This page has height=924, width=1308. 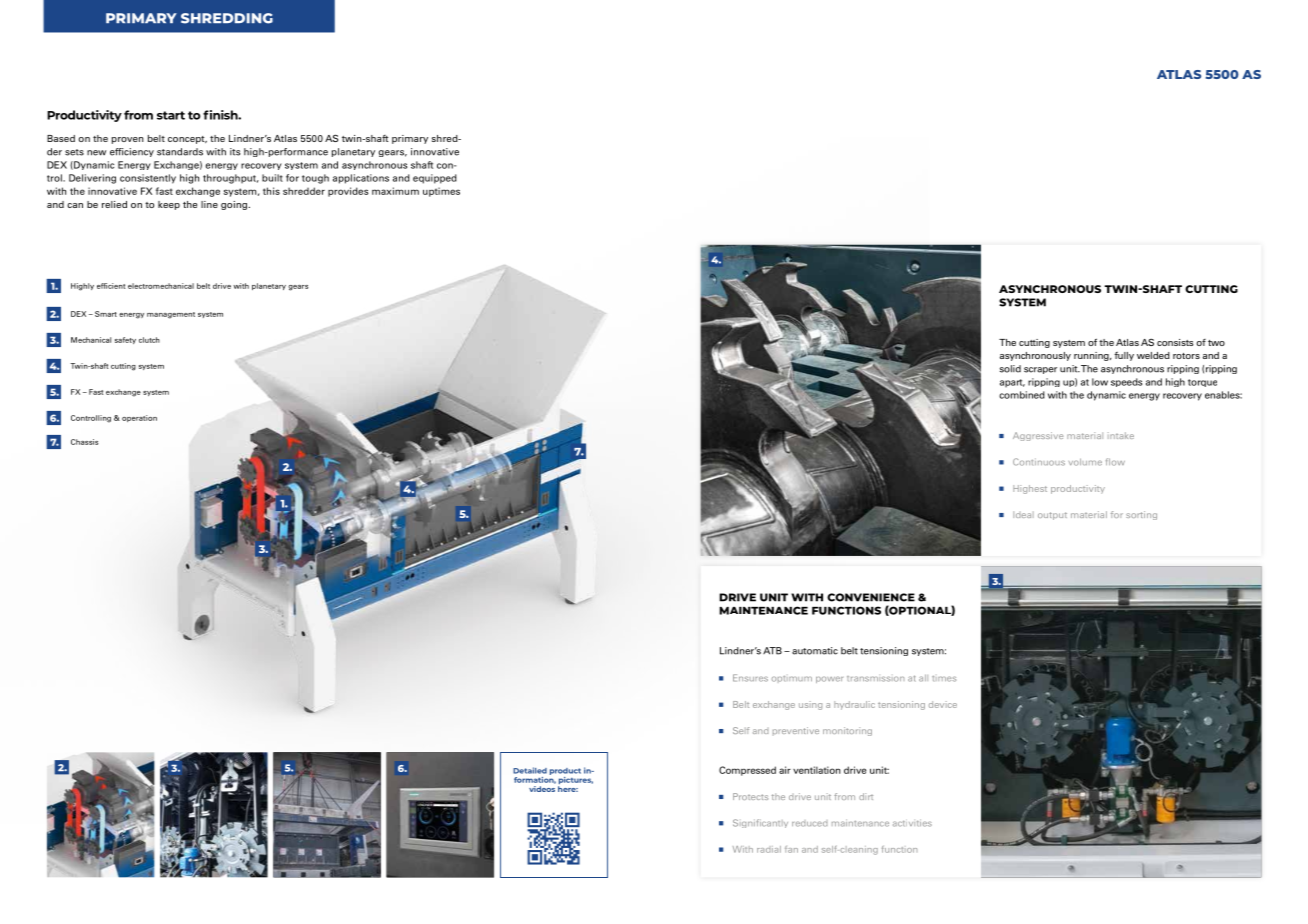 I want to click on Detailed, so click(x=530, y=770).
